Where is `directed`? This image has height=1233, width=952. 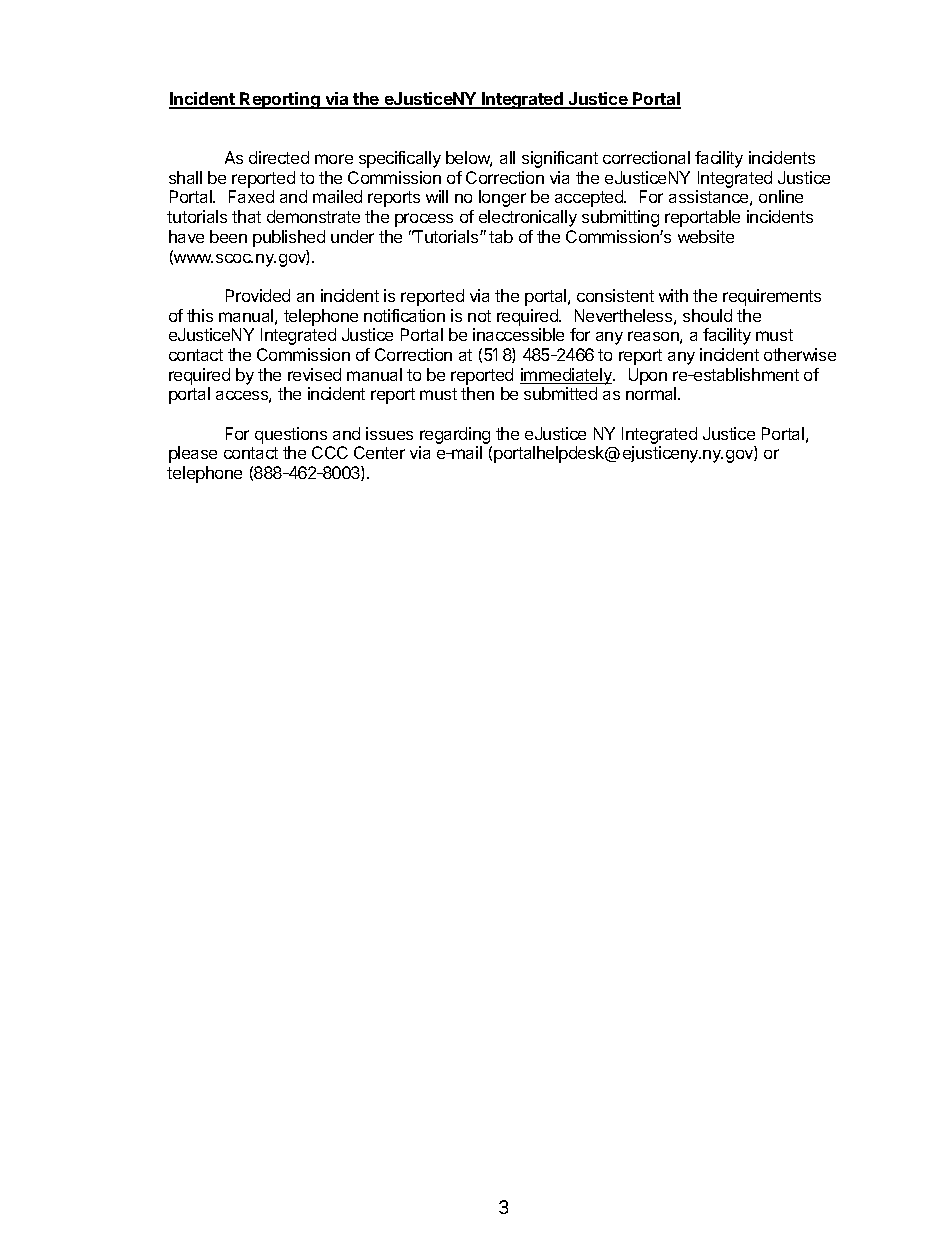
directed is located at coordinates (279, 157).
